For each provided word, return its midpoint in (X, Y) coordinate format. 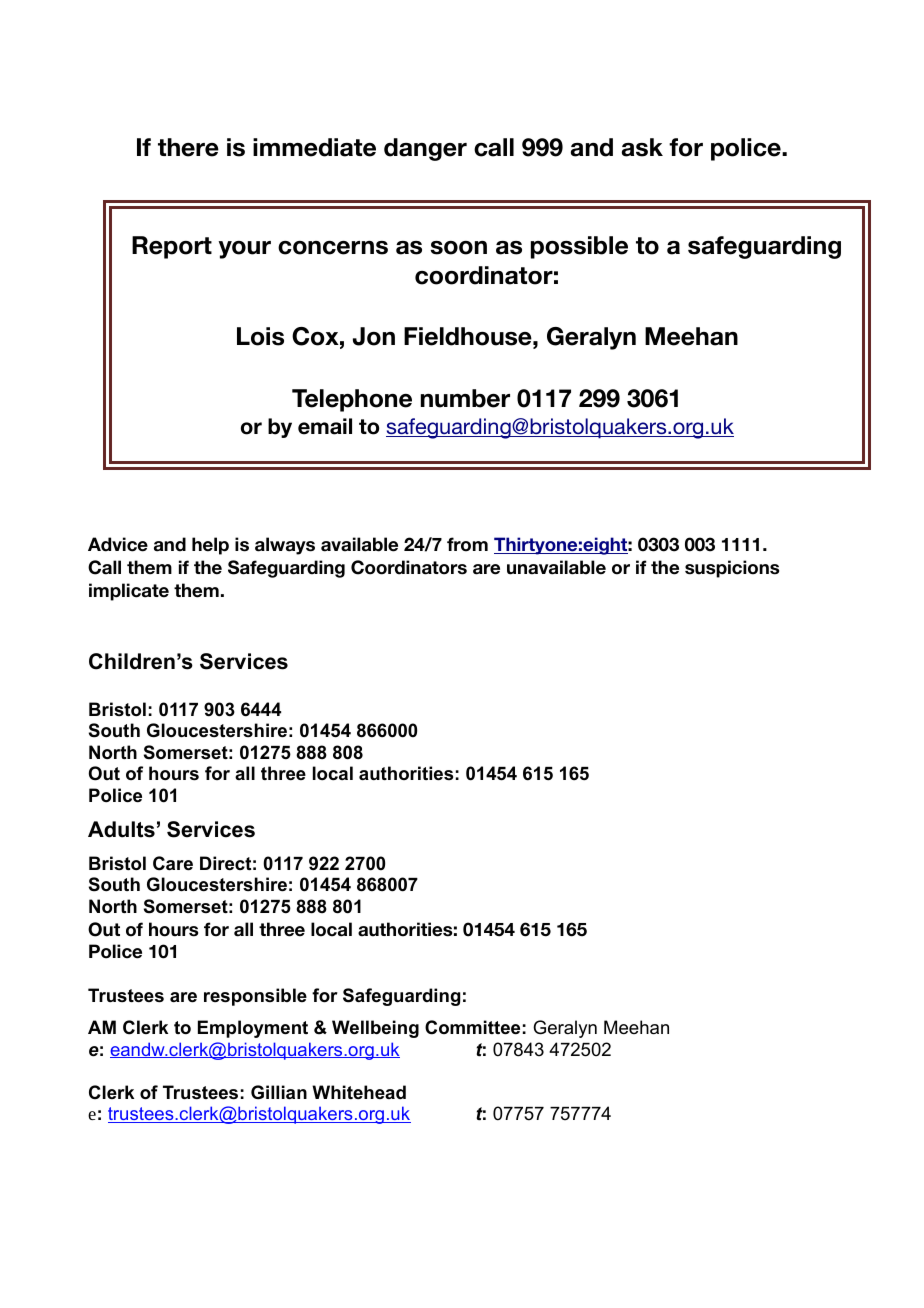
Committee (472, 1027)
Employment (253, 1029)
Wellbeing (375, 1029)
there (188, 147)
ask (642, 147)
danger (425, 149)
